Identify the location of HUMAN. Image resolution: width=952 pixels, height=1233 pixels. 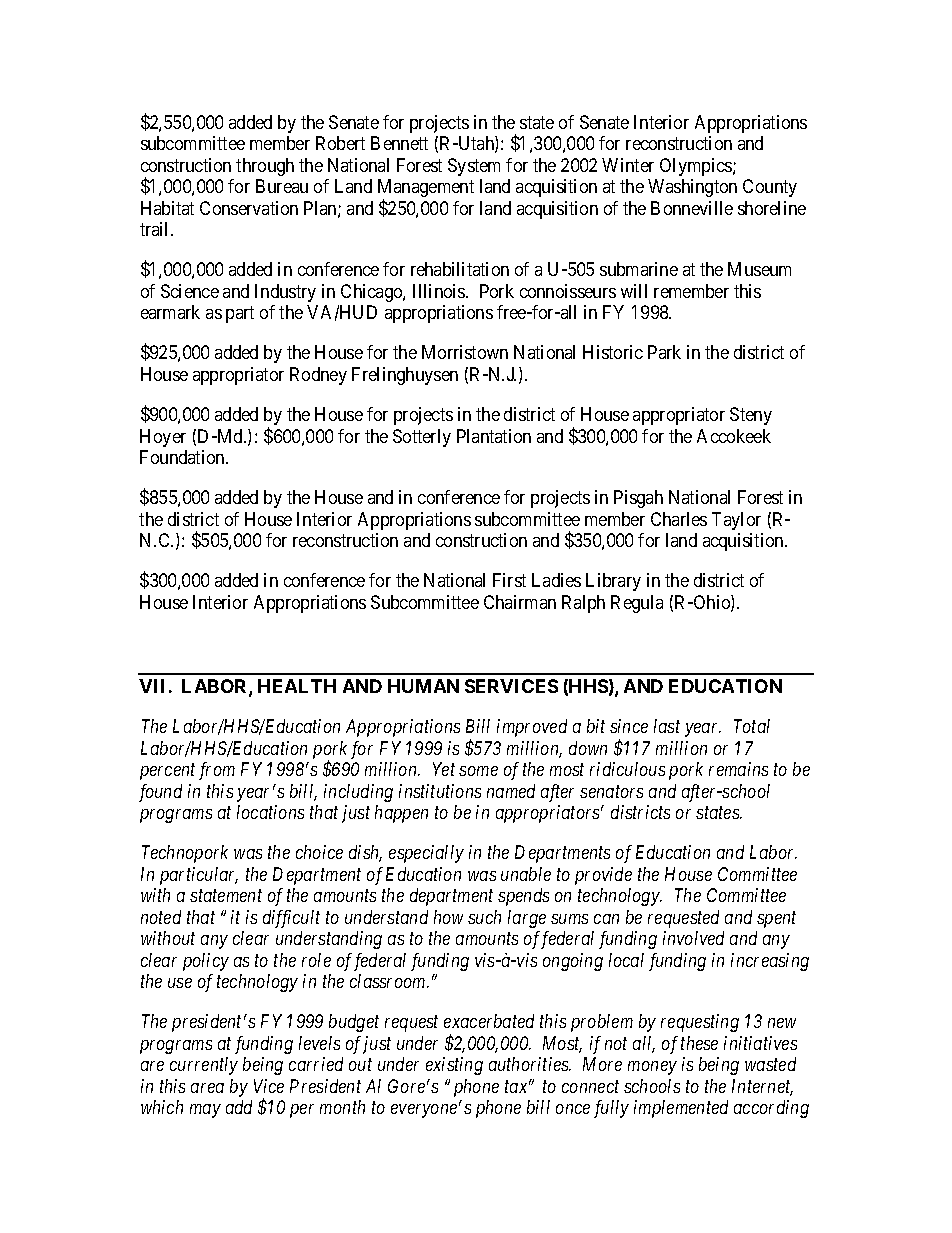
(423, 686).
